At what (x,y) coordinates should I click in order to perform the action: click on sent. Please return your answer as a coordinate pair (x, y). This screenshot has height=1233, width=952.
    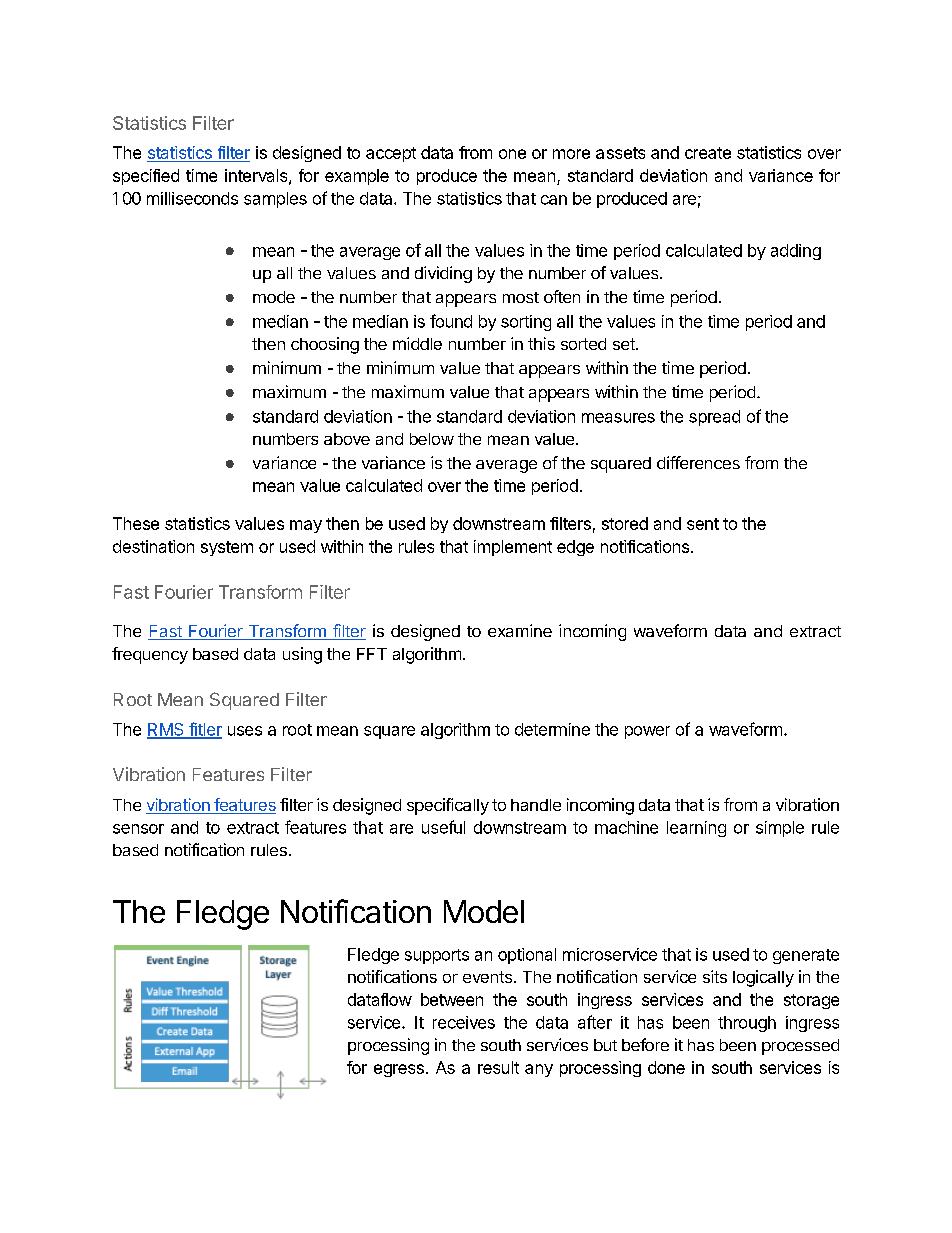
    Looking at the image, I should click on (703, 524).
